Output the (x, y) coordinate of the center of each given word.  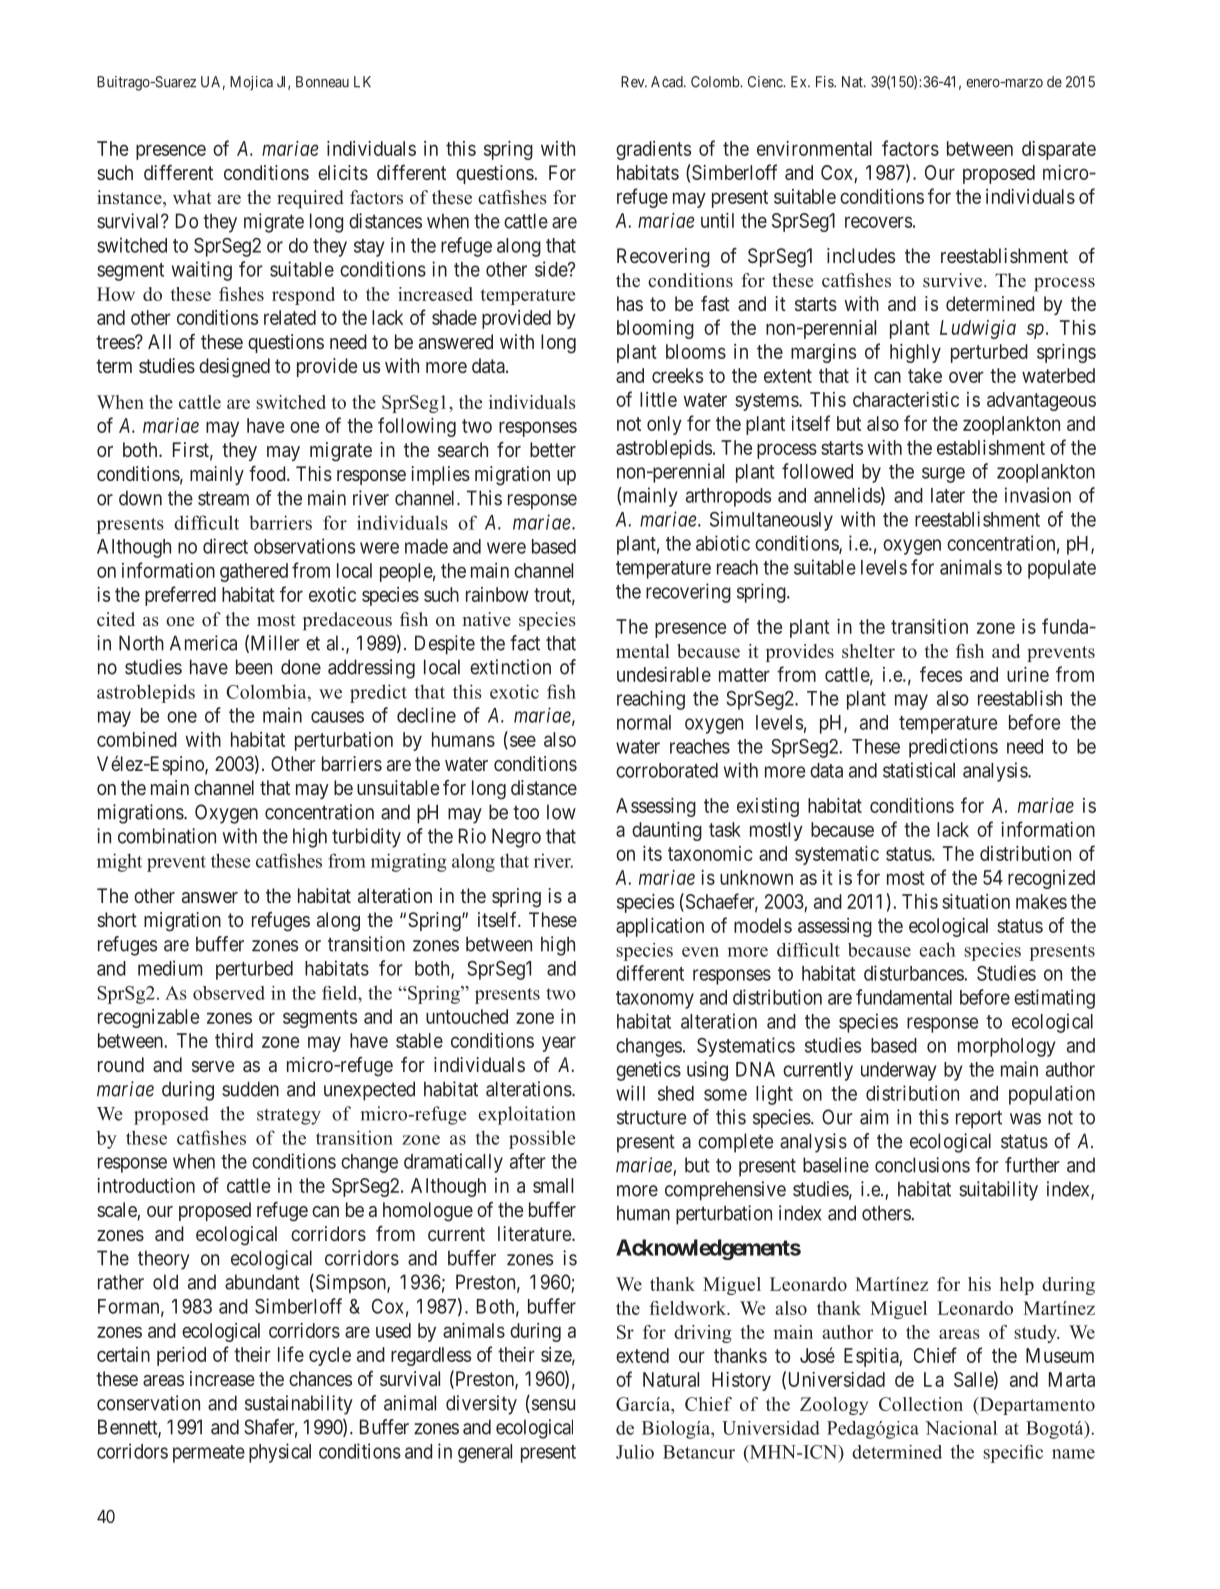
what (192, 197)
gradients (653, 150)
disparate (1059, 150)
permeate (209, 1454)
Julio (635, 1452)
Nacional (961, 1428)
